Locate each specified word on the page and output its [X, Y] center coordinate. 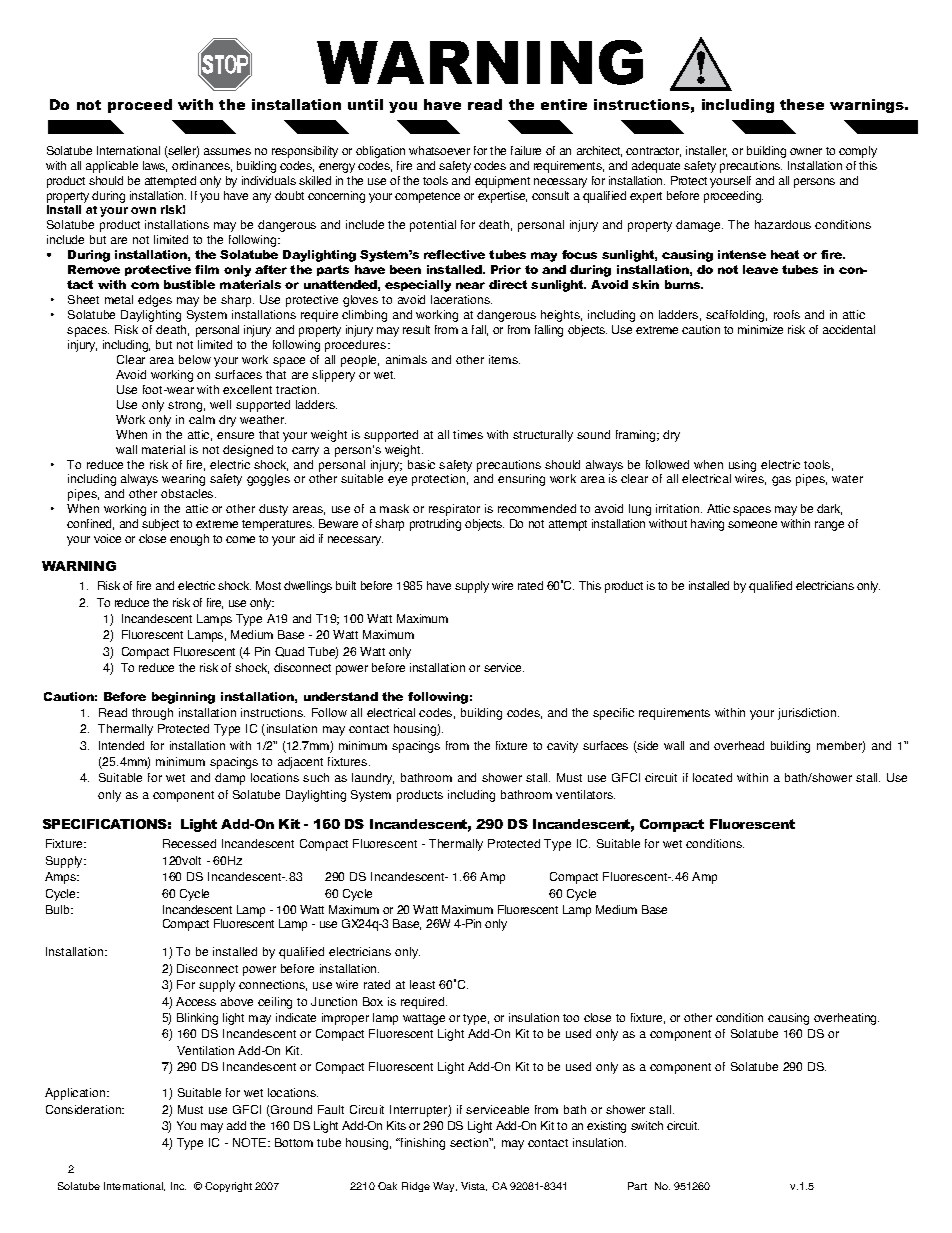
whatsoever [439, 150]
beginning [183, 698]
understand [341, 696]
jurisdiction [808, 714]
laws [155, 166]
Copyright [228, 1187]
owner [806, 151]
